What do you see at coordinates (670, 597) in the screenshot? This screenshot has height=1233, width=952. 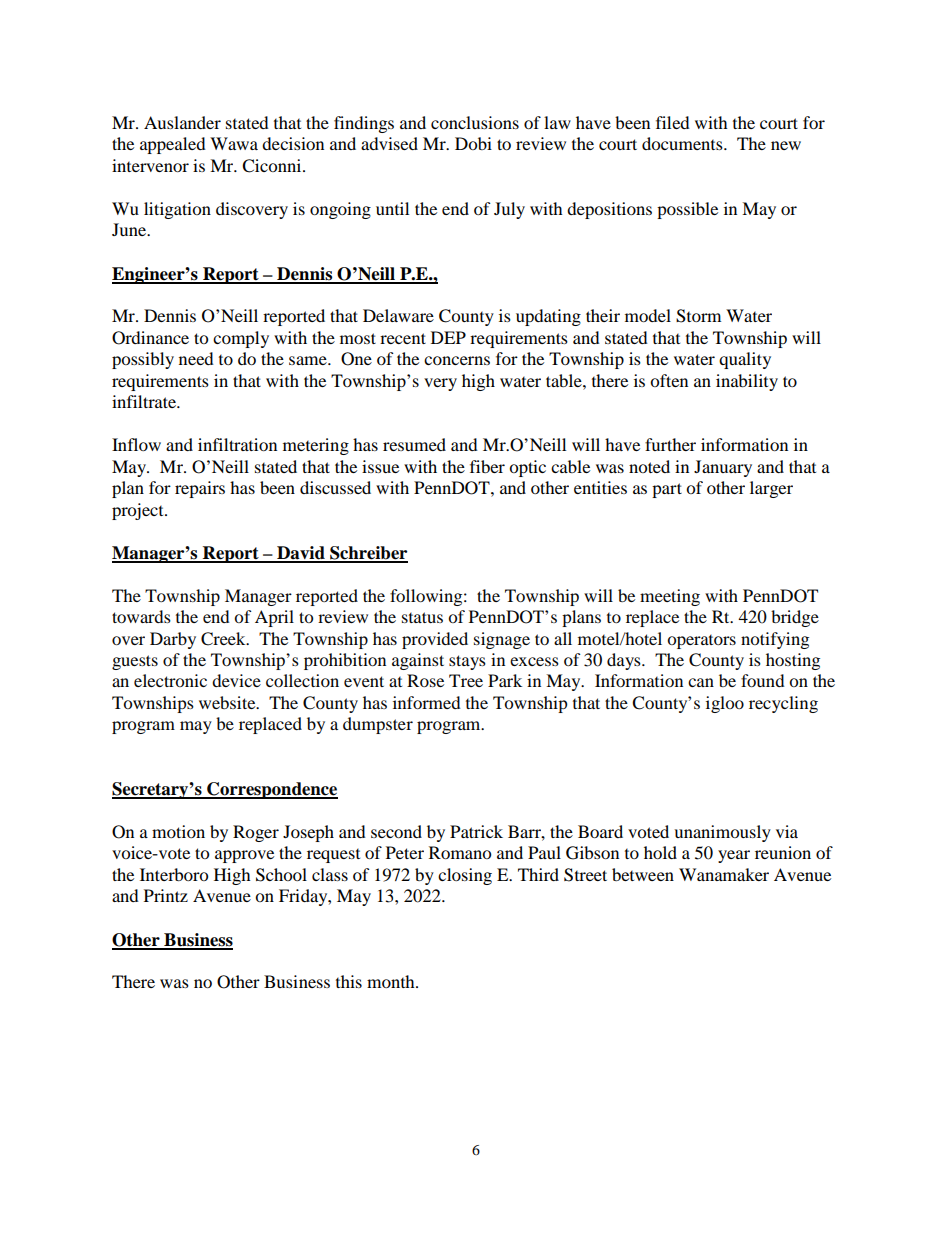 I see `meeting` at bounding box center [670, 597].
